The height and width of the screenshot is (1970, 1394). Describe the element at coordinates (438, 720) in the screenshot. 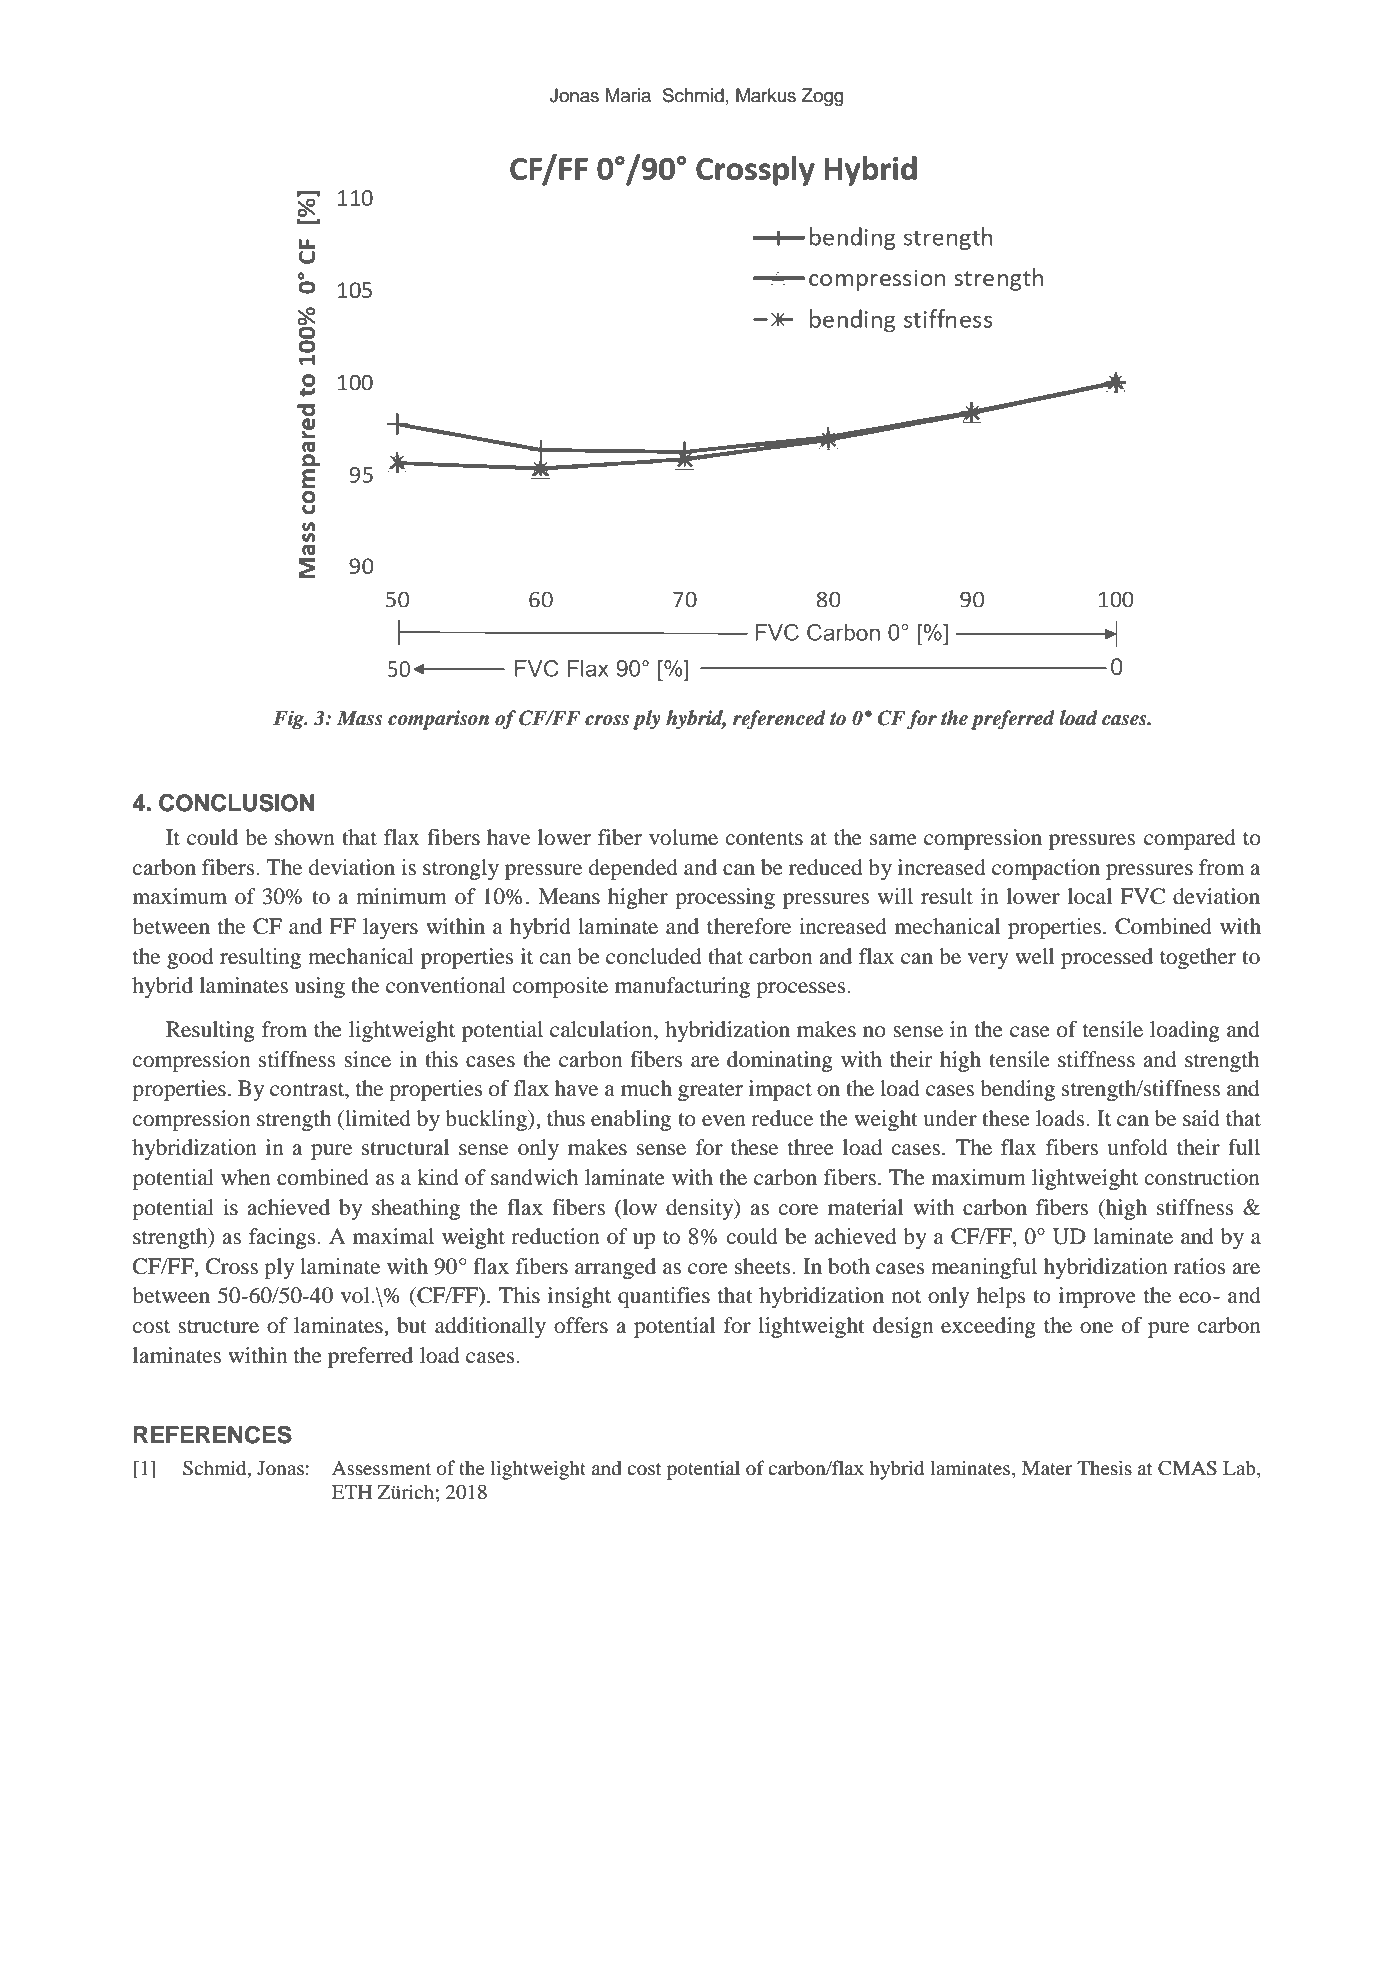

I see `comparison` at that location.
